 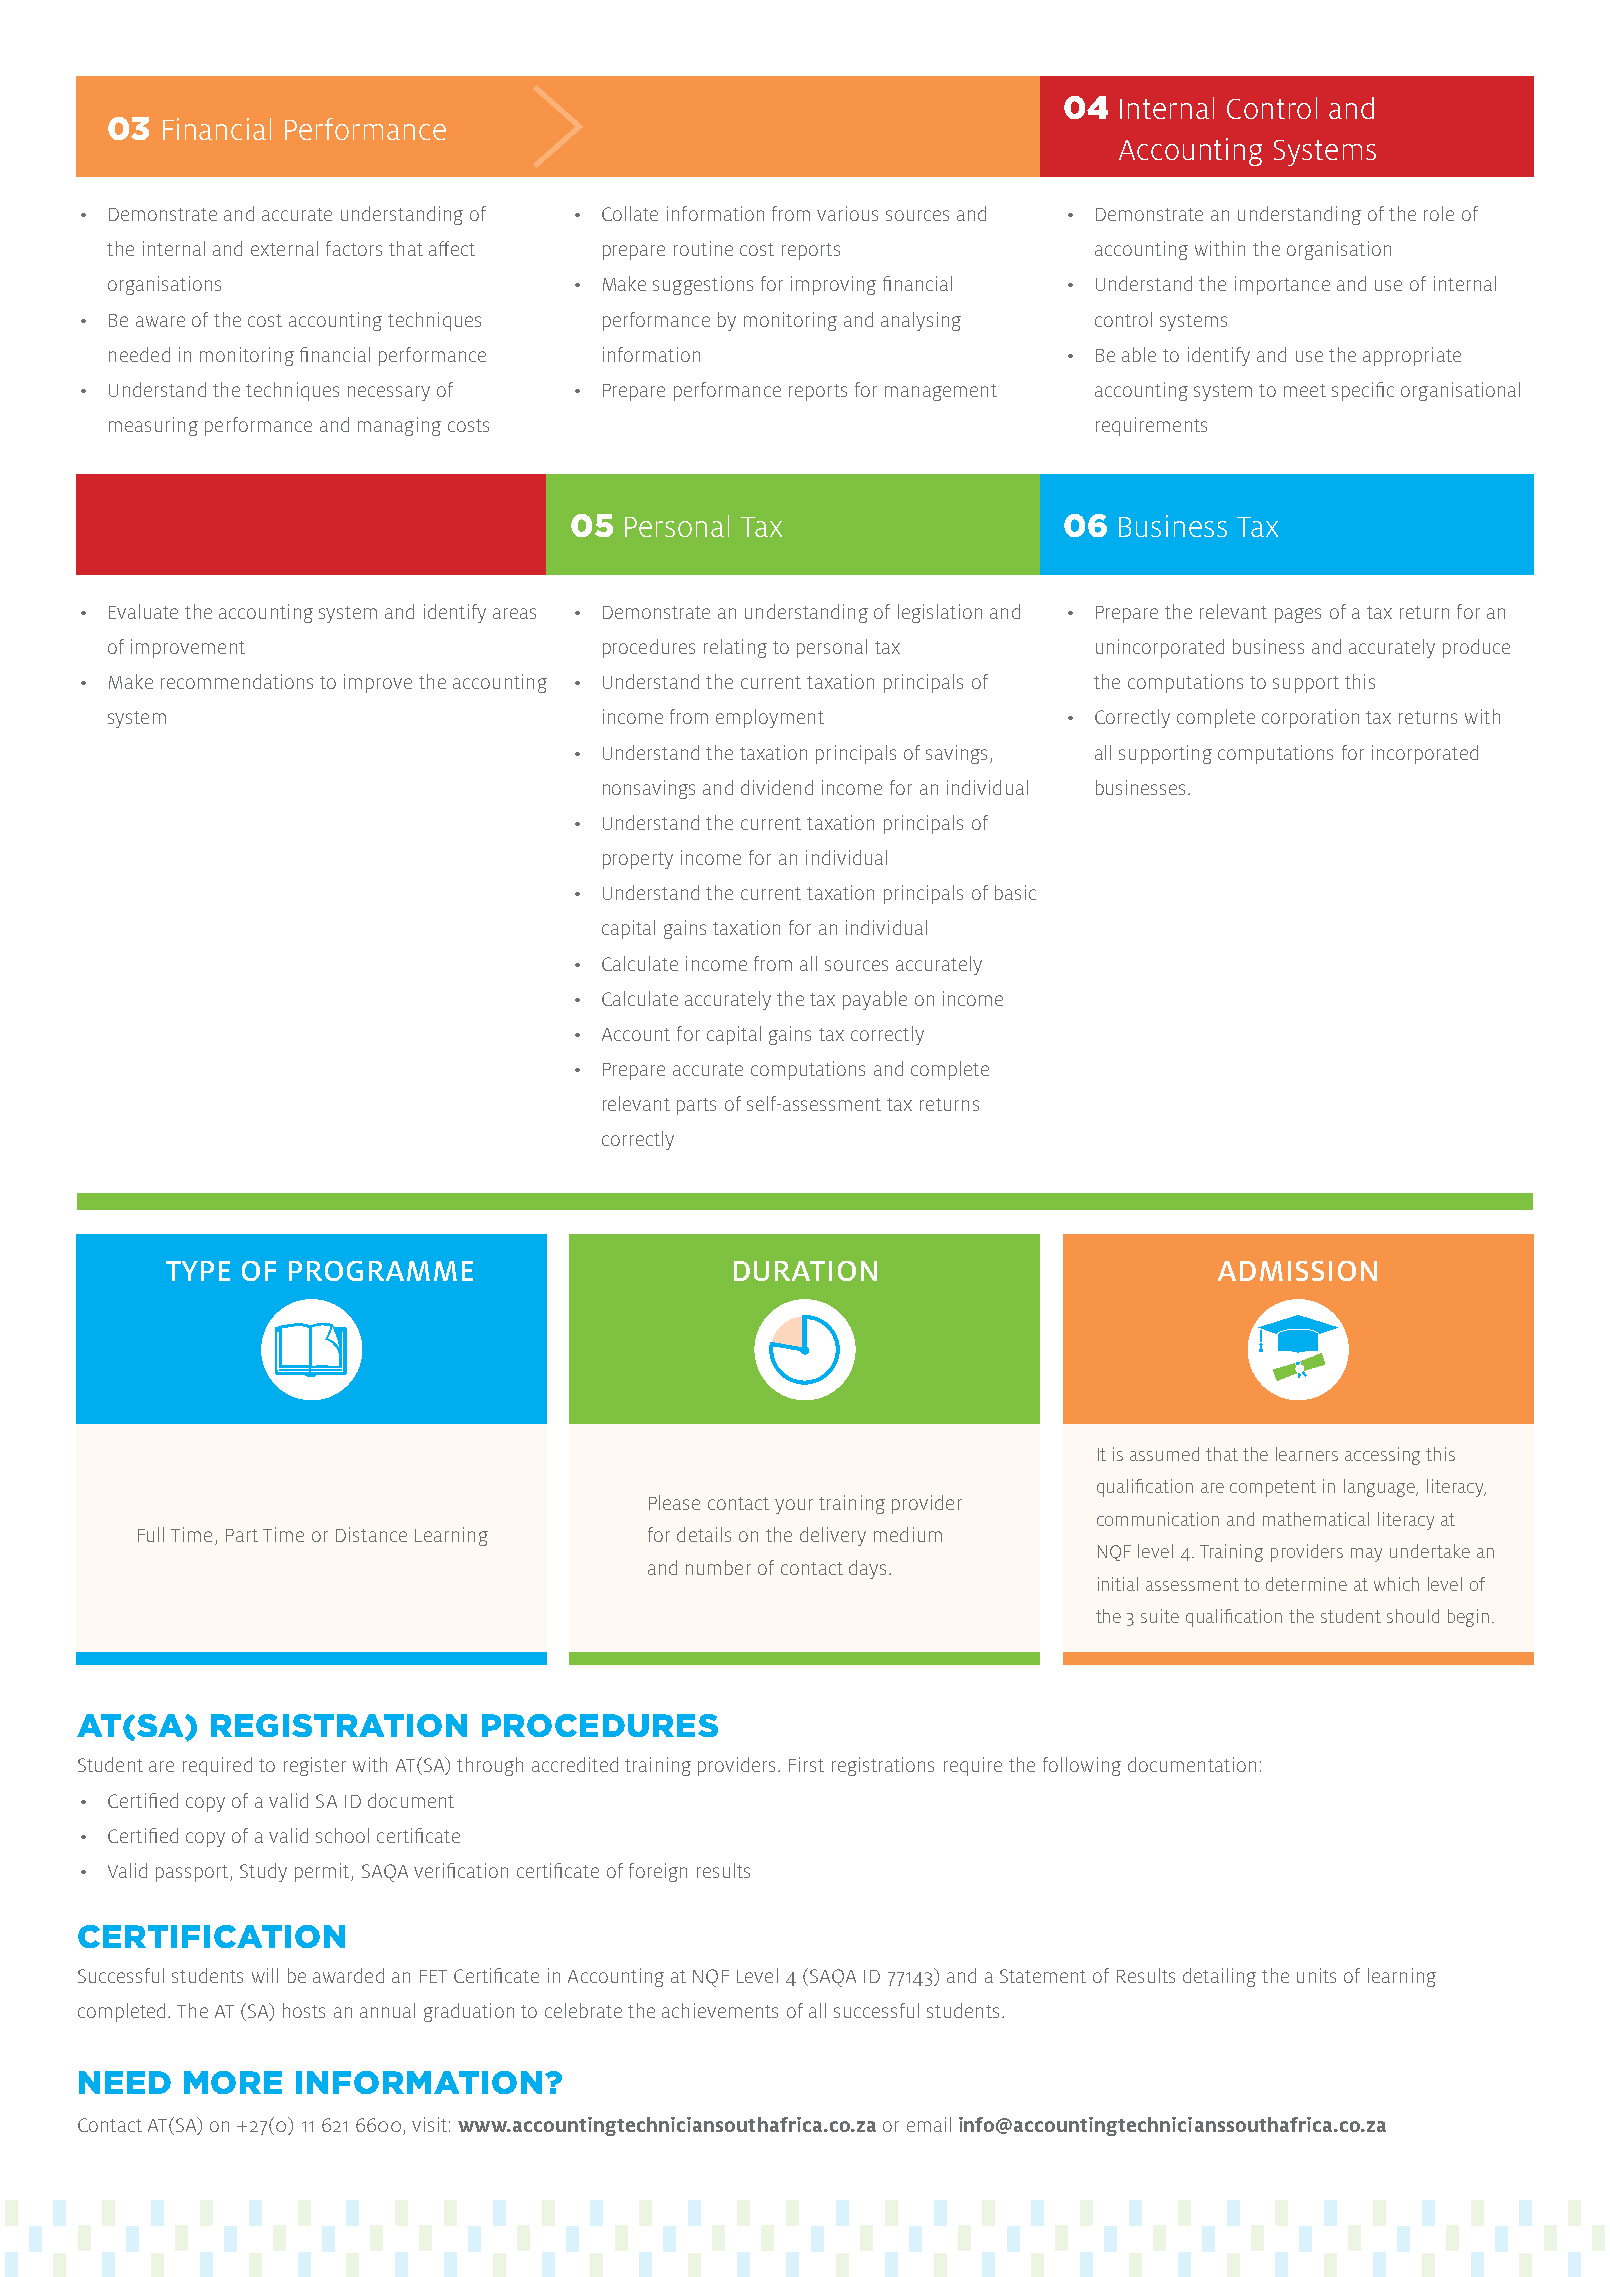 What do you see at coordinates (720, 2010) in the document?
I see `achievements` at bounding box center [720, 2010].
